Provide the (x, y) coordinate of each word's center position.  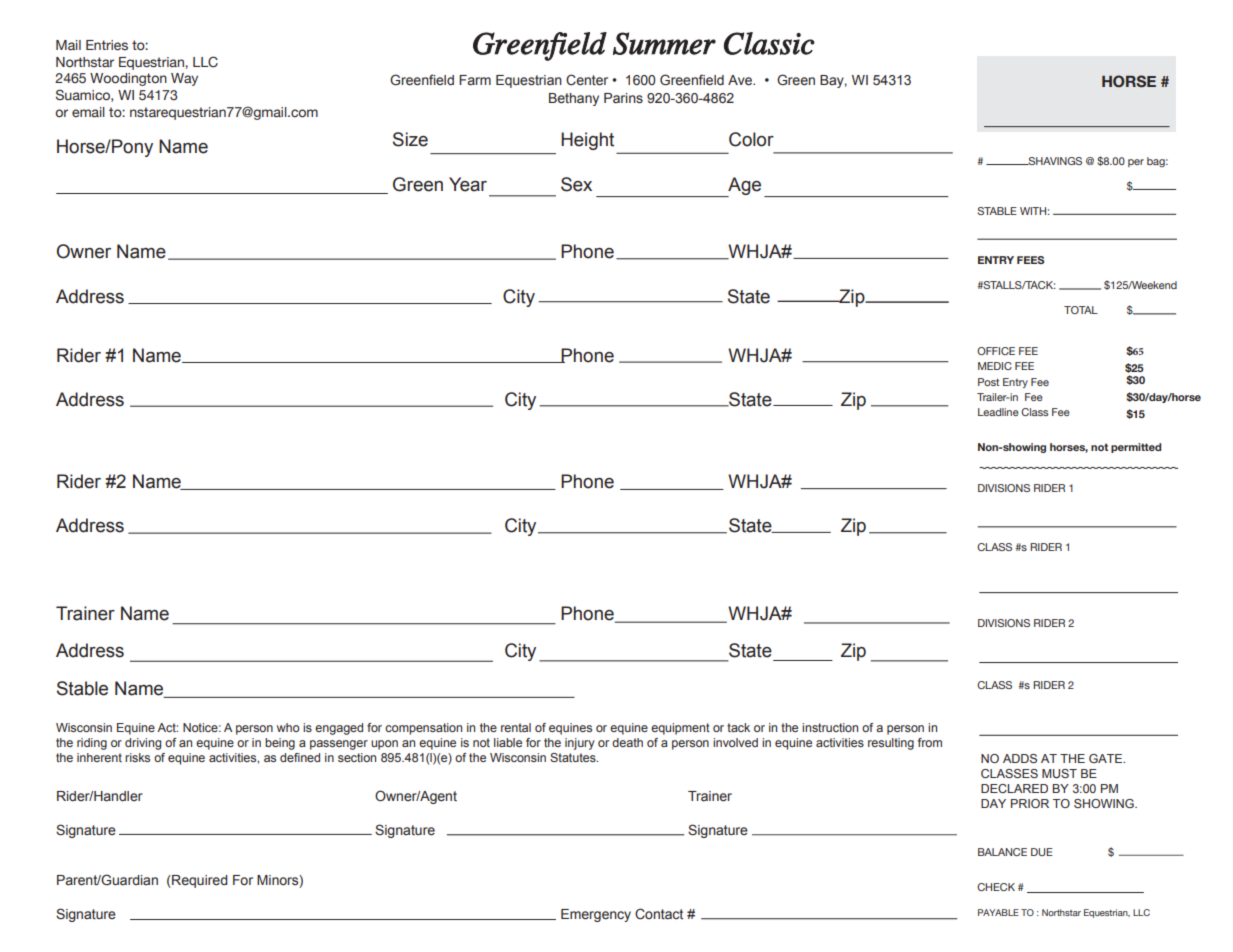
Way (184, 79)
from (930, 742)
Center (587, 80)
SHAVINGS (1054, 161)
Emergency (596, 915)
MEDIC (995, 366)
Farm (475, 80)
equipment (680, 729)
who (288, 727)
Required (199, 881)
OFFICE (996, 351)
